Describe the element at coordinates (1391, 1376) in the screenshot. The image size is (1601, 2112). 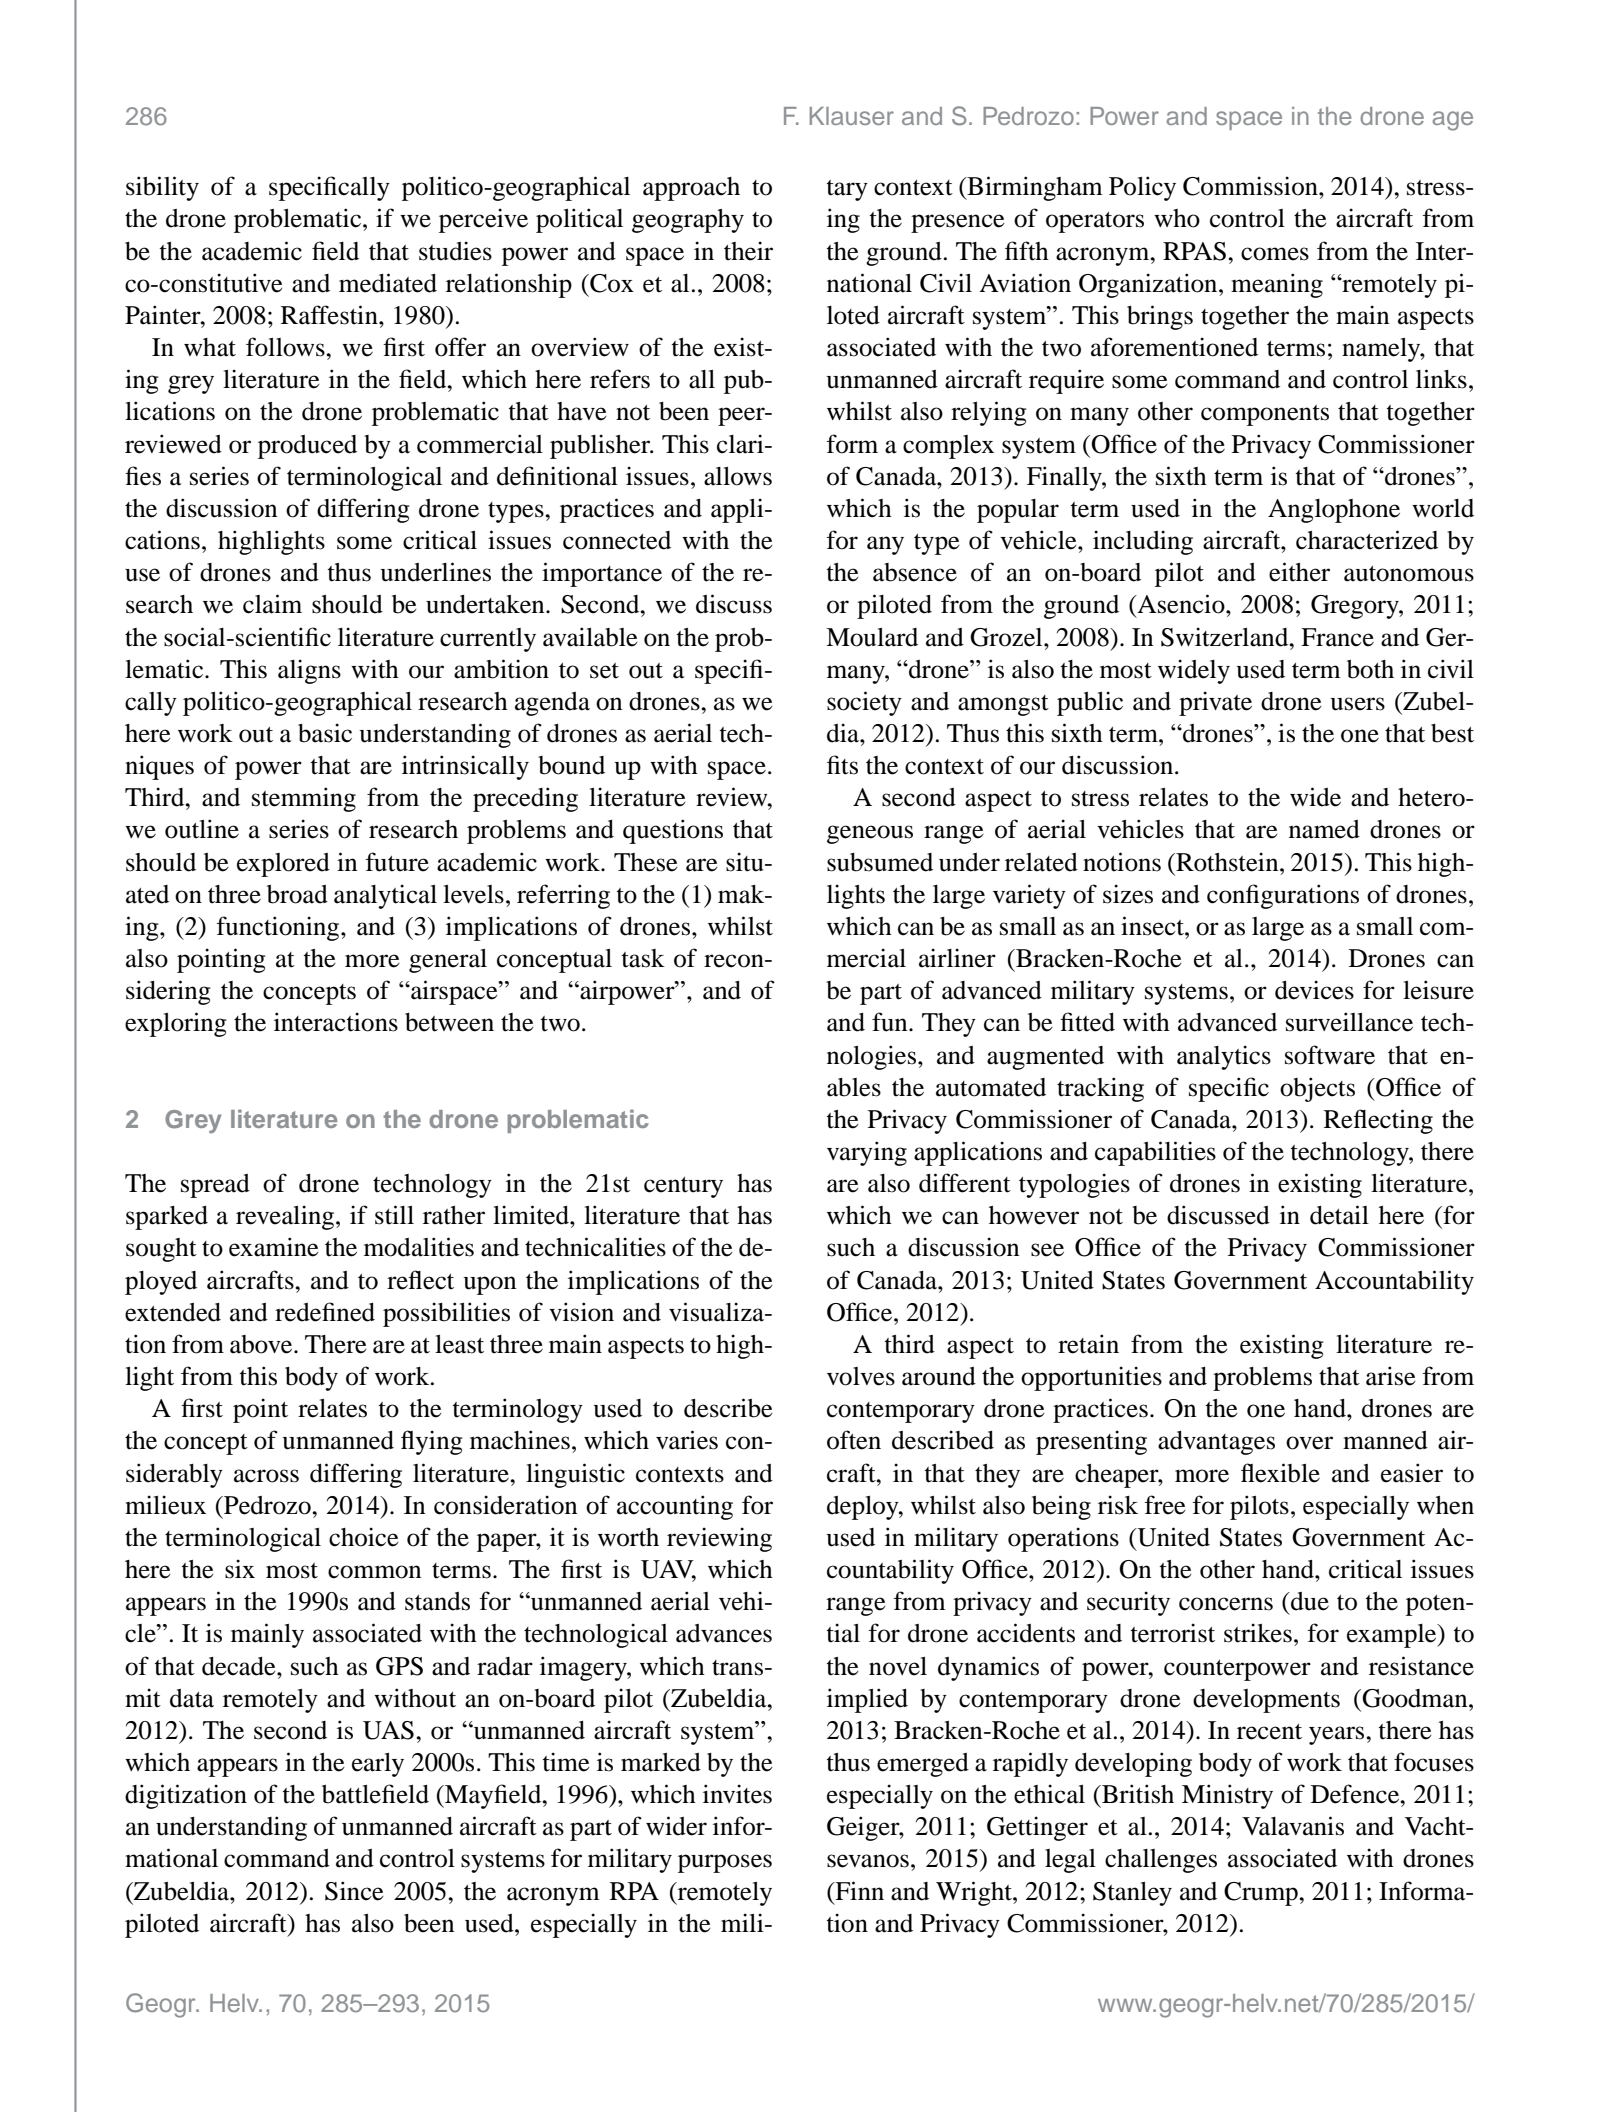
I see `arise` at that location.
